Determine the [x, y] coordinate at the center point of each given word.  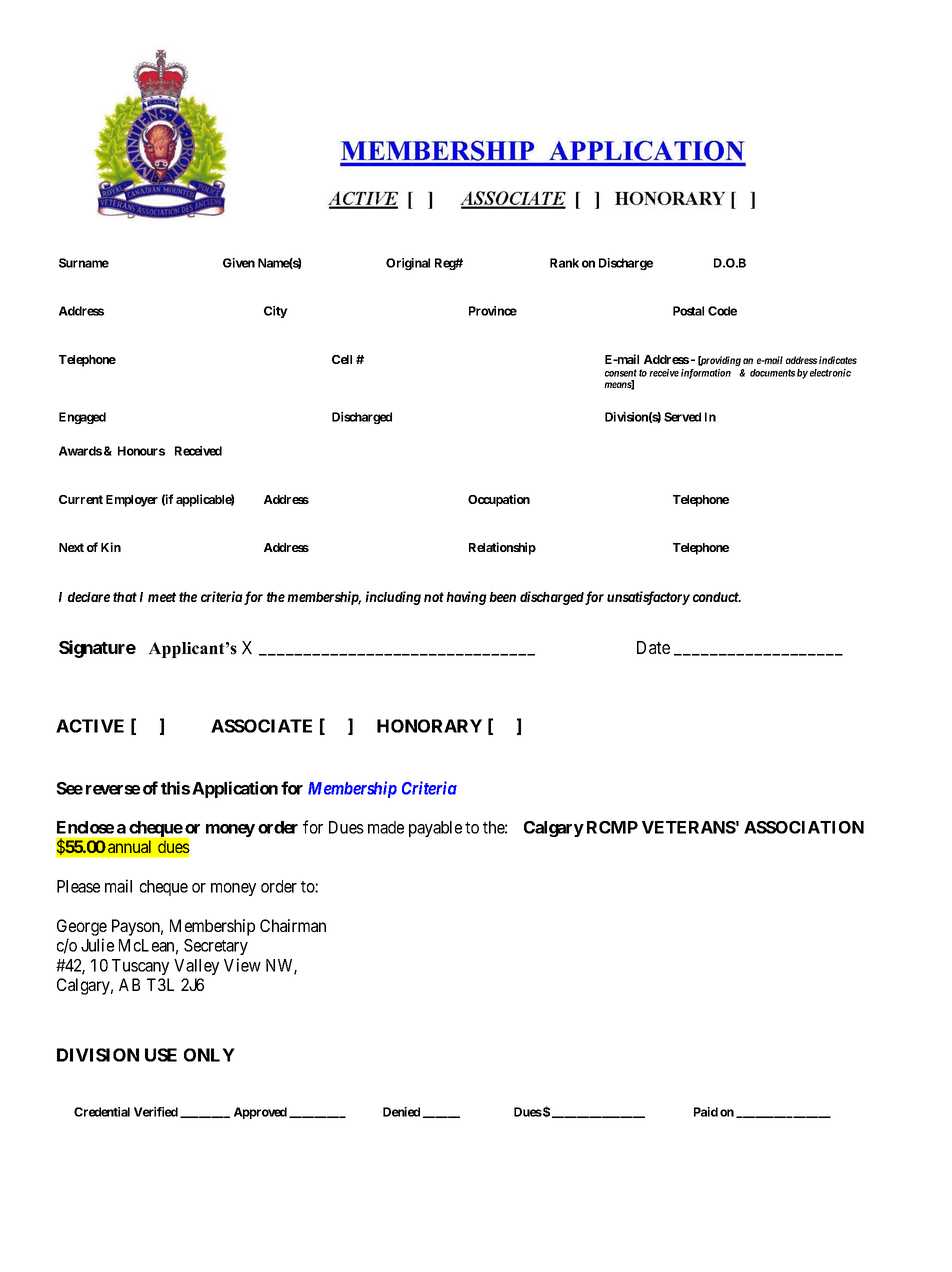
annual [129, 846]
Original [408, 264]
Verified [156, 1112]
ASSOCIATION [804, 827]
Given [239, 263]
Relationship [502, 548]
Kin [111, 547]
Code [722, 311]
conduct [717, 597]
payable [435, 829]
